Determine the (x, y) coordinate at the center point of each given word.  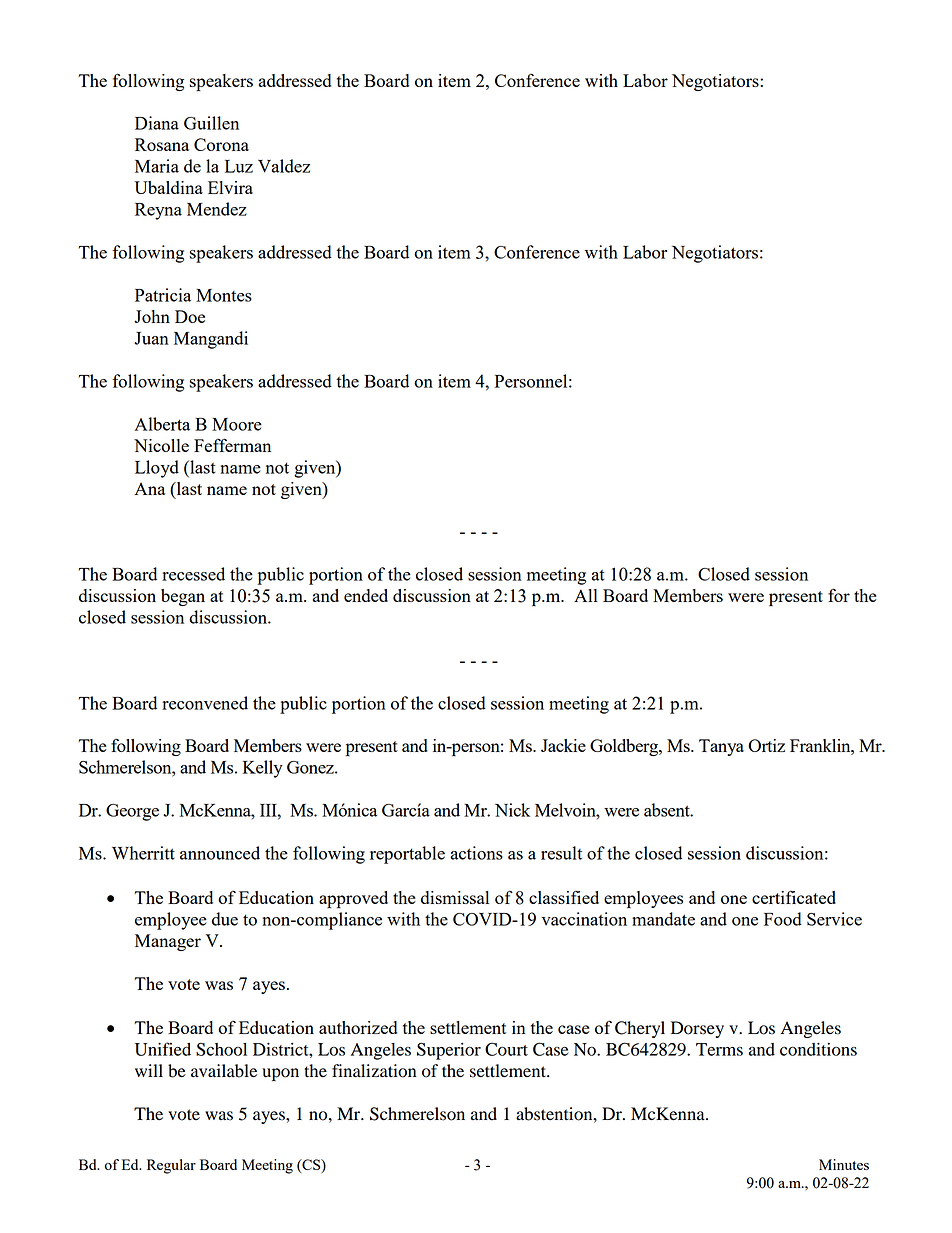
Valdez (284, 166)
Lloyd (157, 469)
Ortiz (766, 745)
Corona (221, 144)
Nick (512, 810)
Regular (171, 1166)
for (839, 595)
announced (220, 853)
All (586, 595)
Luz (239, 166)
